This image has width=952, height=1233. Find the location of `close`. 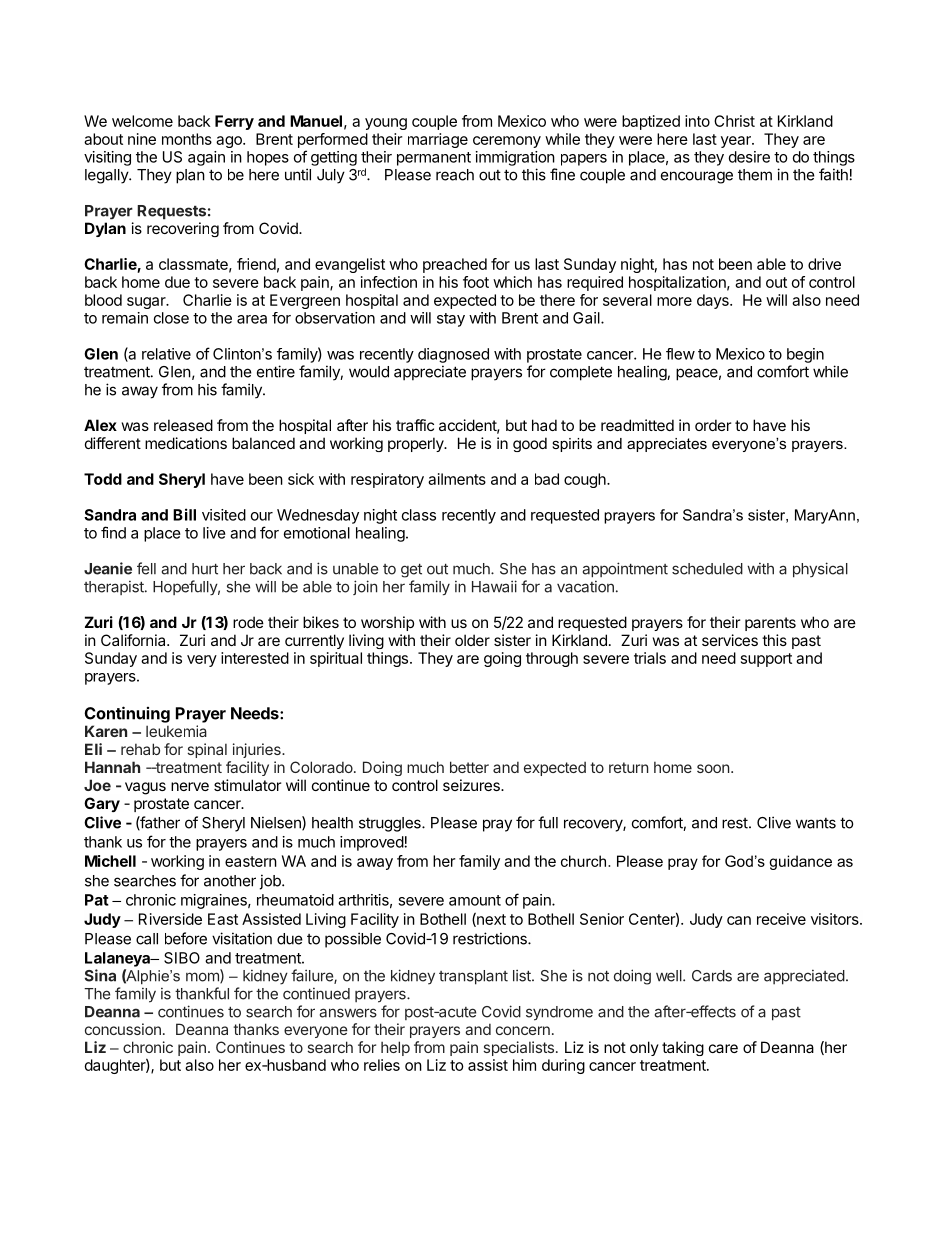

close is located at coordinates (171, 318).
